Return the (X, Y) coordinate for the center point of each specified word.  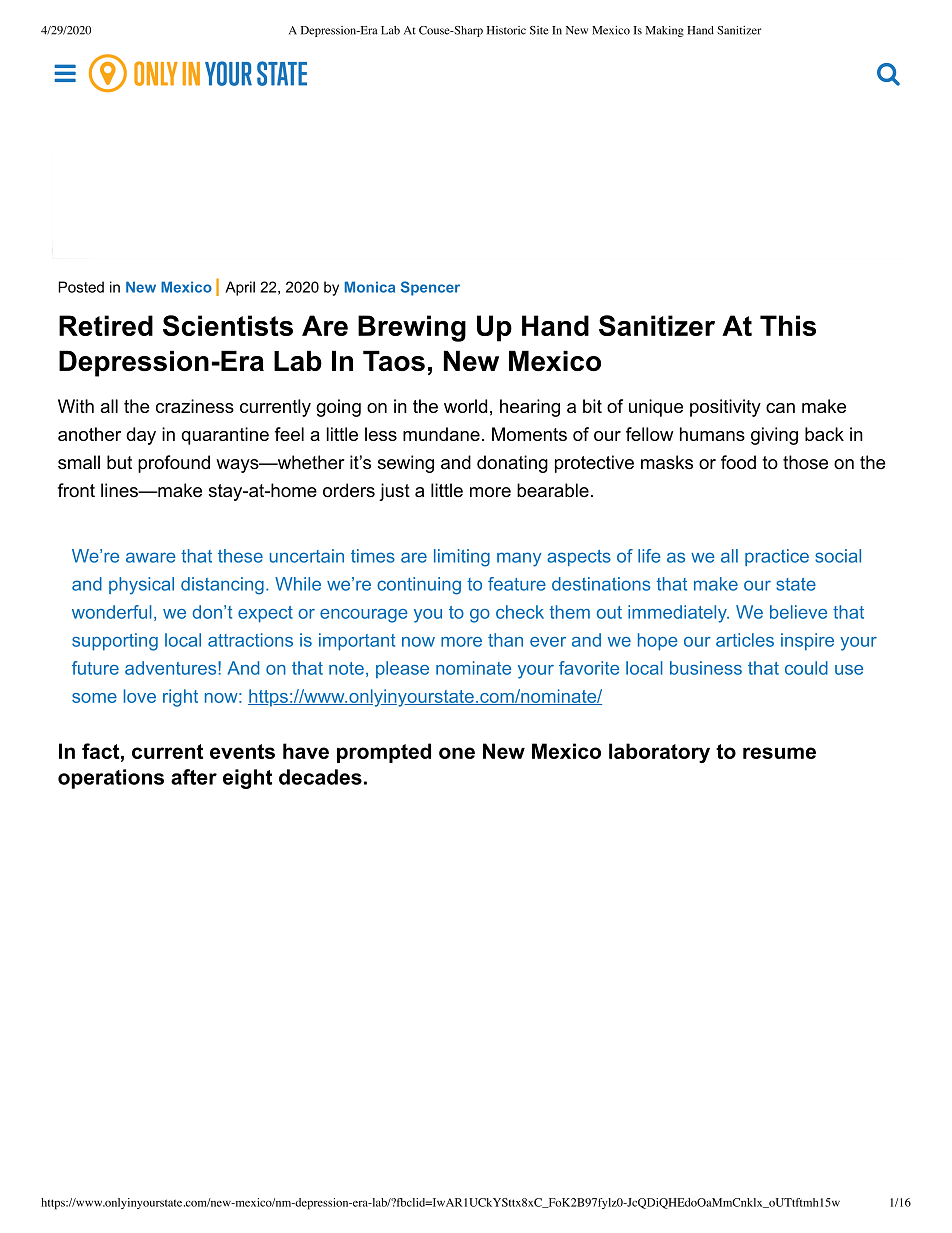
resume (779, 753)
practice (777, 557)
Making (665, 31)
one (457, 753)
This (788, 325)
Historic (506, 30)
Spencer (430, 288)
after (194, 777)
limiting (462, 558)
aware (151, 557)
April (240, 288)
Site (539, 30)
